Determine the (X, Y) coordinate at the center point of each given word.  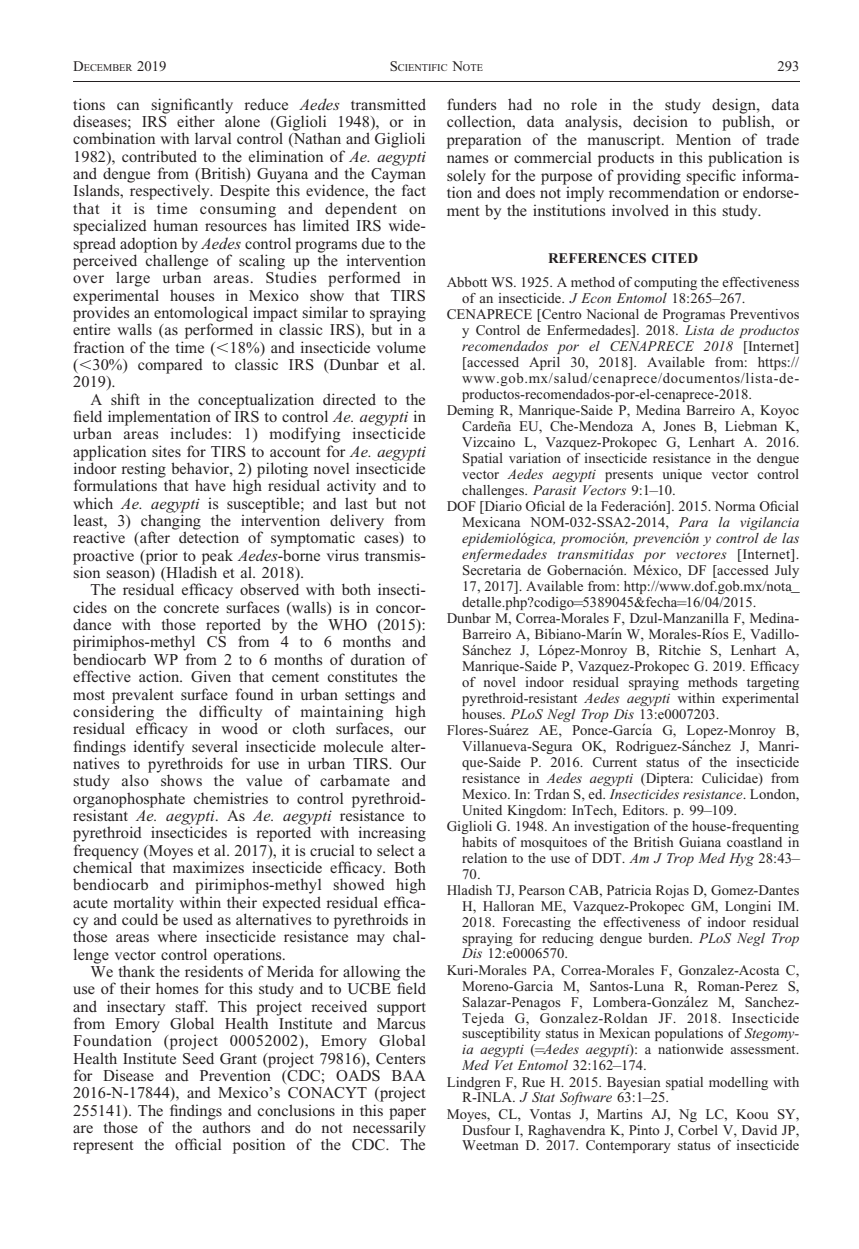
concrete (191, 608)
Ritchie (680, 650)
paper (407, 1115)
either (196, 121)
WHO (347, 625)
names (467, 159)
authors (226, 1126)
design (735, 107)
